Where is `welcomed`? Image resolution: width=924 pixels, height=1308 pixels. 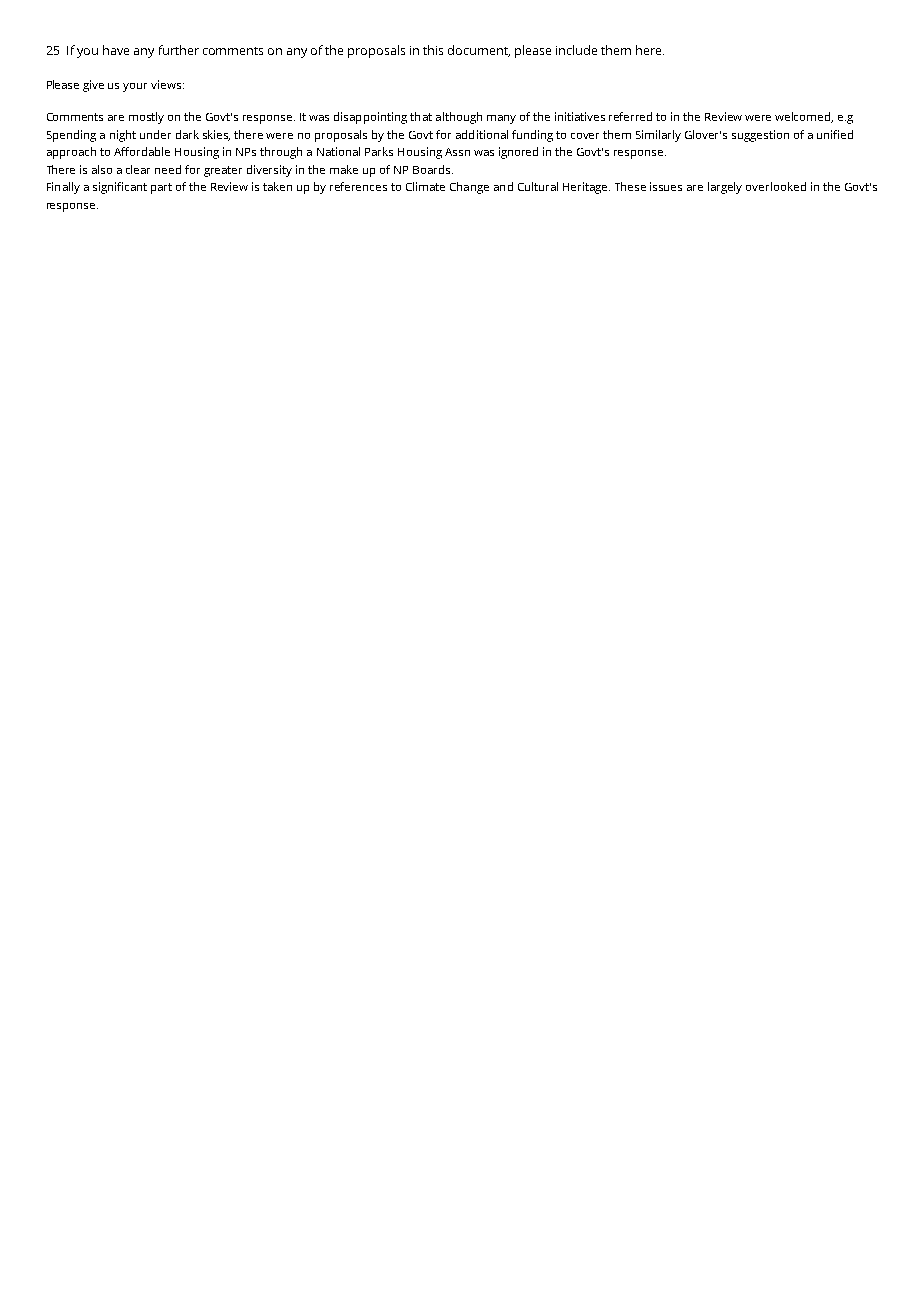
welcomed is located at coordinates (804, 117).
